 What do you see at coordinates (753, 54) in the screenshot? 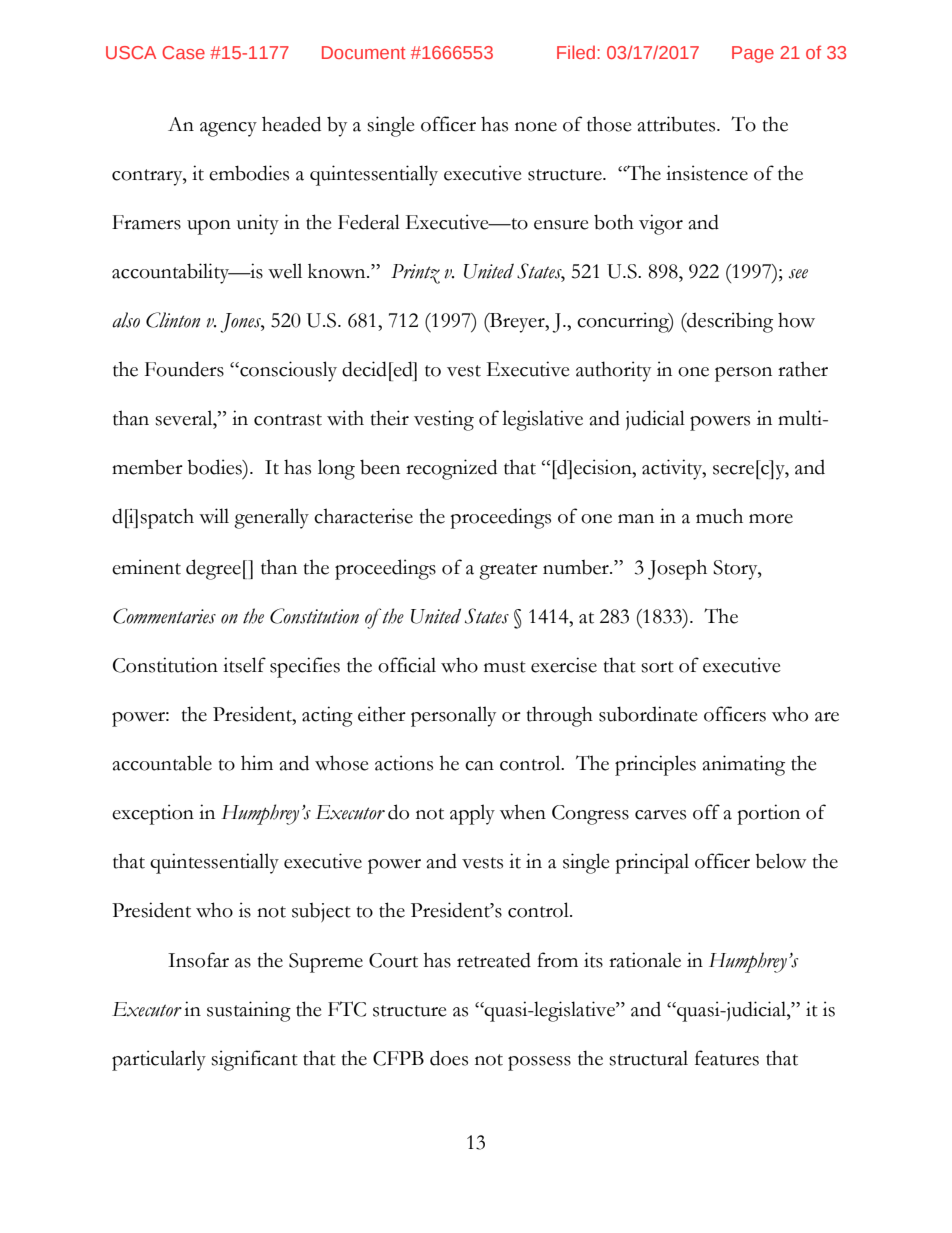
I see `Page` at bounding box center [753, 54].
